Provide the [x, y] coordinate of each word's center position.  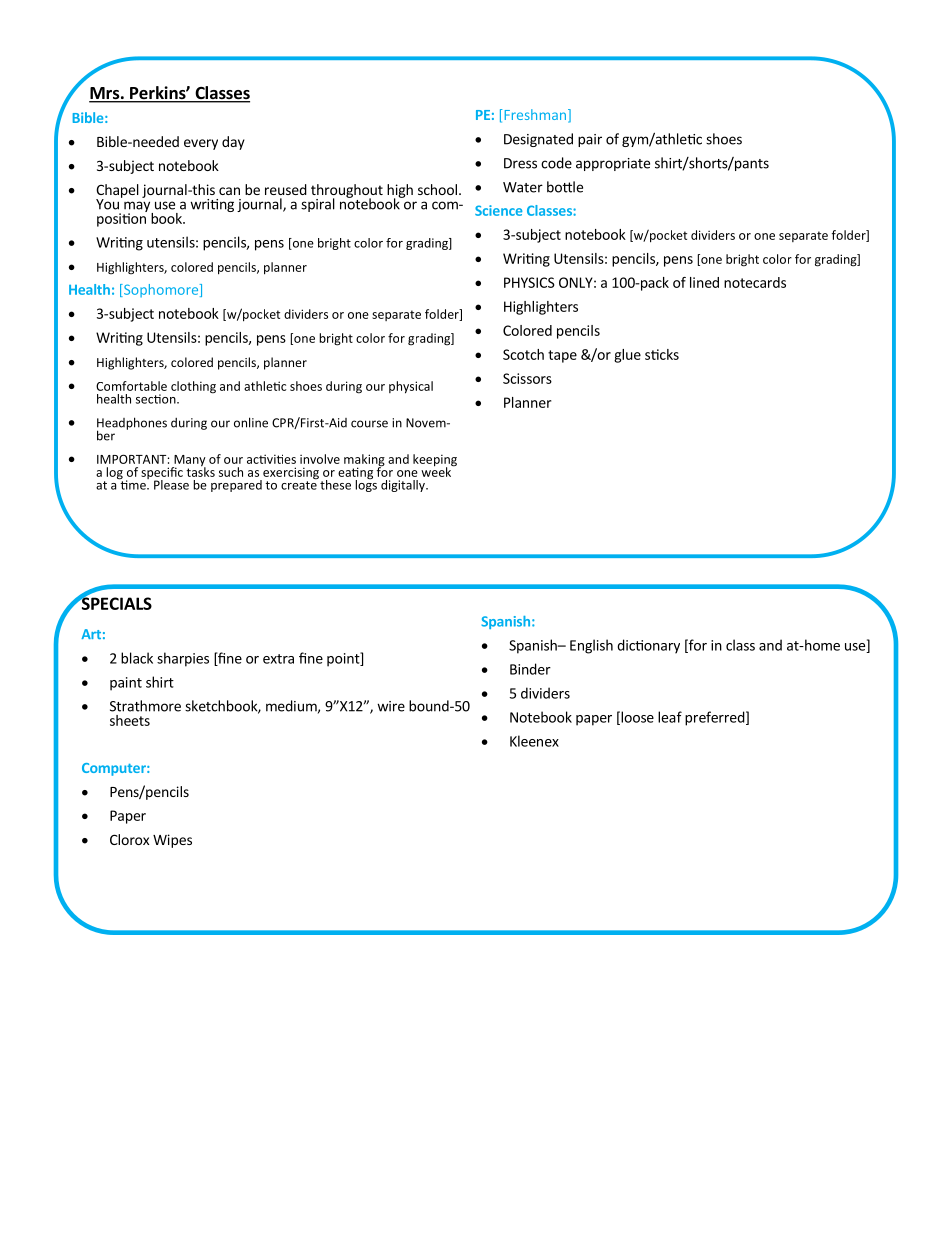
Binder [530, 669]
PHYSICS [529, 282]
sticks [662, 354]
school [437, 189]
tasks [201, 471]
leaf [670, 717]
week [437, 471]
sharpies [183, 659]
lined [704, 282]
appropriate [613, 164]
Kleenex [534, 741]
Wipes [172, 841]
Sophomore [160, 290]
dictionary [648, 646]
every [201, 144]
